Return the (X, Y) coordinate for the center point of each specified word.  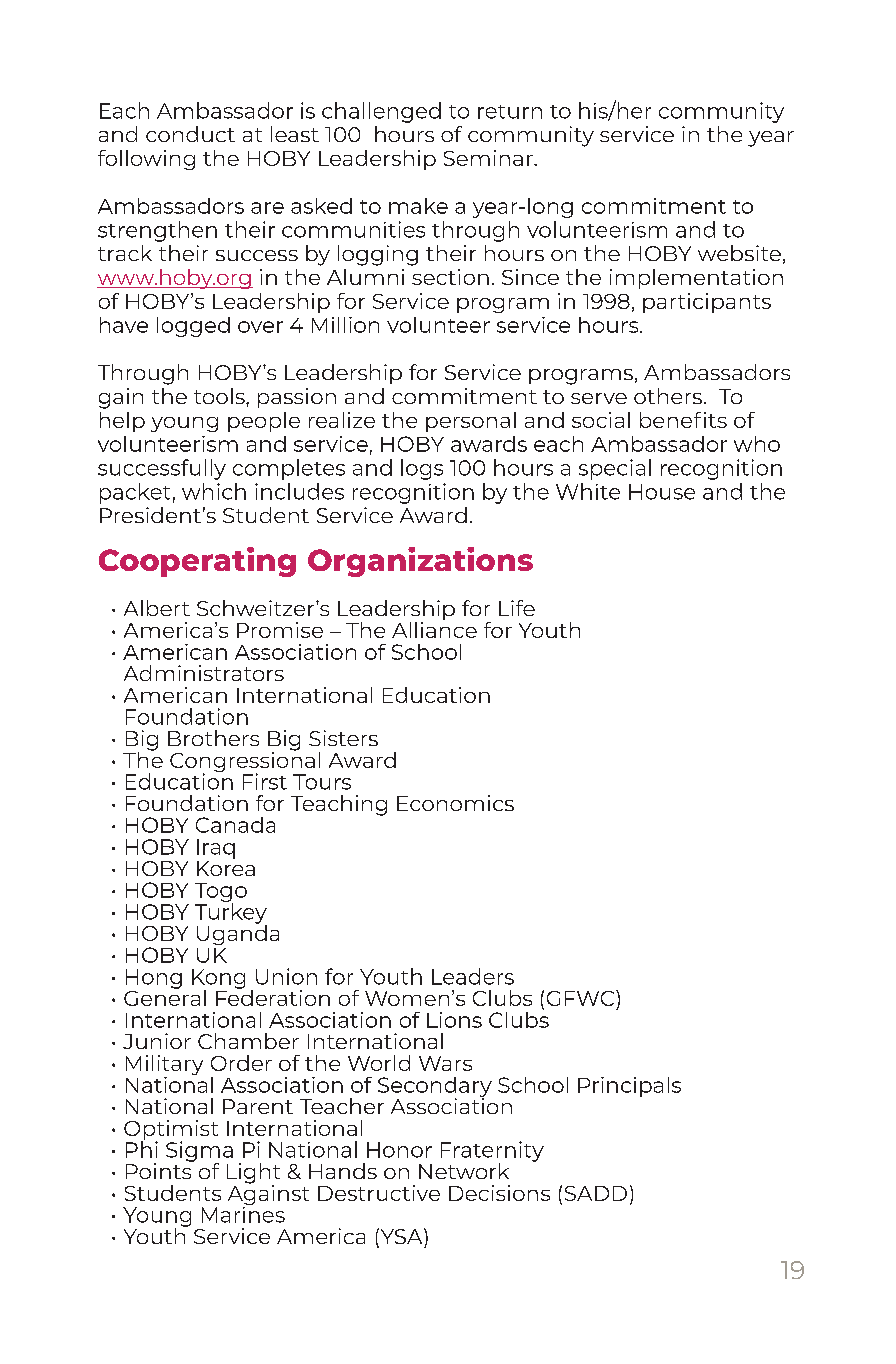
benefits (683, 420)
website (739, 253)
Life (517, 608)
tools (220, 396)
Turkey (231, 913)
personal (471, 422)
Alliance (434, 628)
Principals (629, 1087)
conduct (190, 134)
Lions (454, 1020)
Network (464, 1171)
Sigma (199, 1152)
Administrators (204, 673)
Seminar (489, 158)
